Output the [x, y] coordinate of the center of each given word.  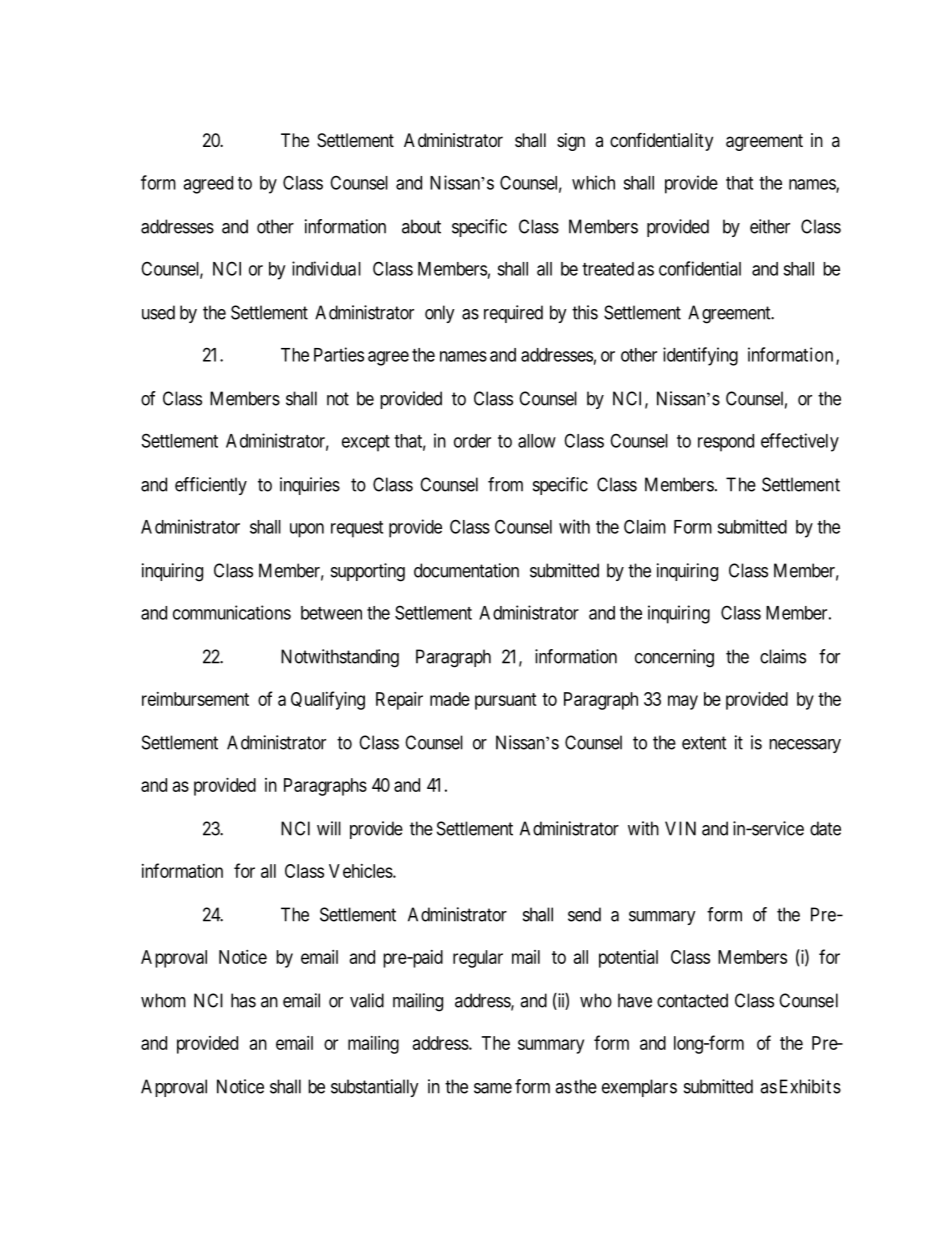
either [770, 226]
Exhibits [810, 1086]
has [243, 1000]
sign [571, 142]
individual [326, 268]
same [493, 1088]
